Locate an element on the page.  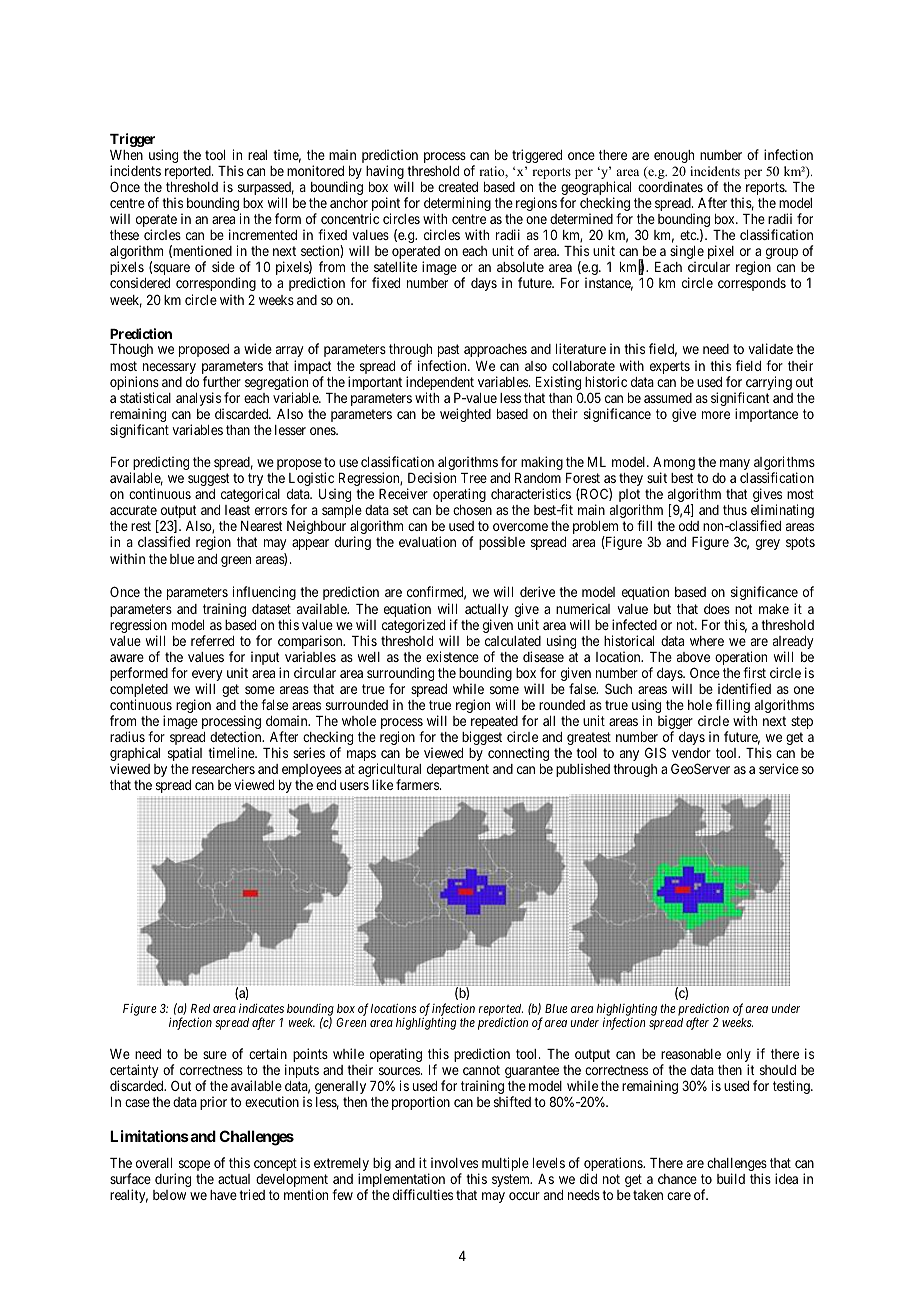
created is located at coordinates (458, 187).
